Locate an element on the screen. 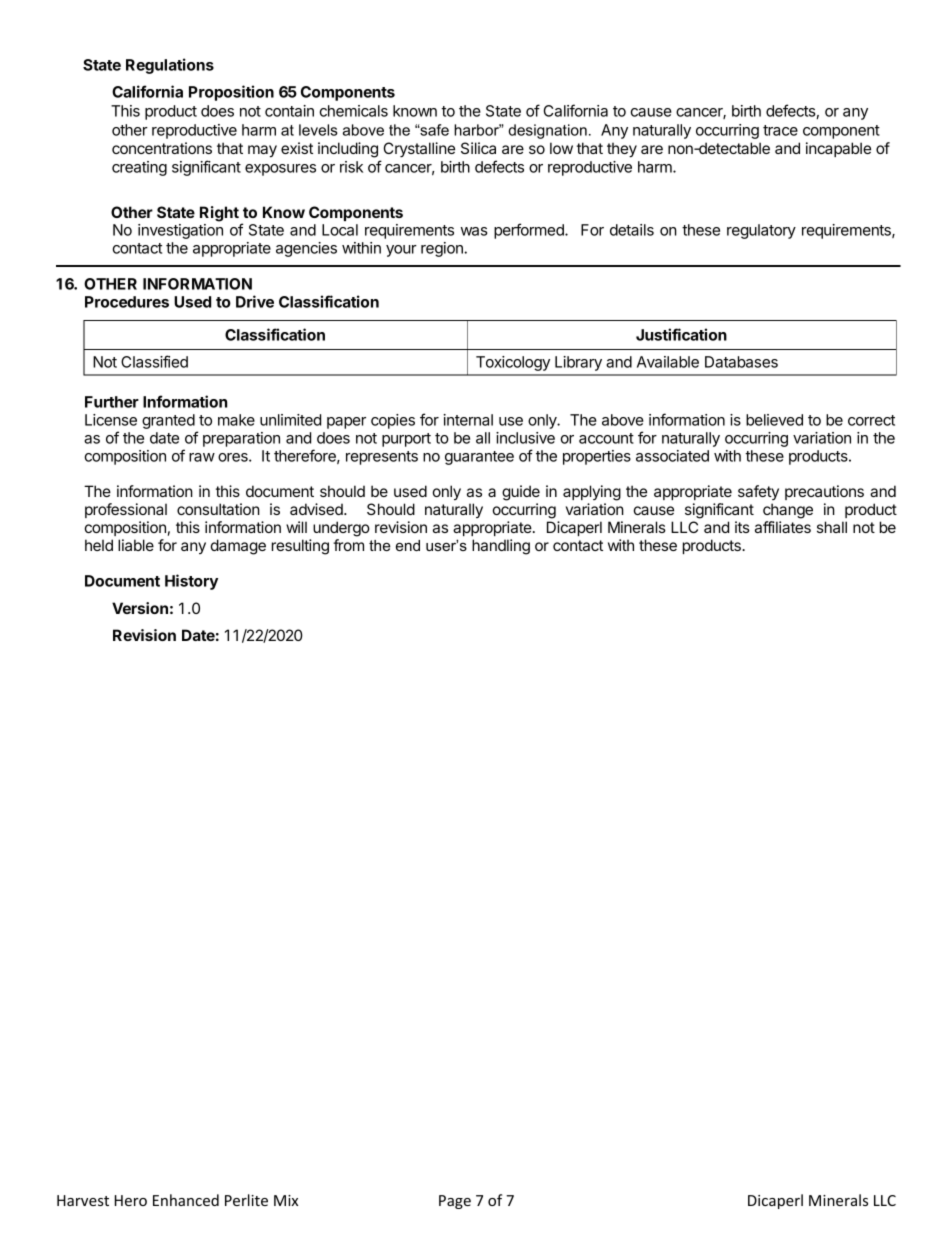 The image size is (952, 1233). handling is located at coordinates (501, 547).
